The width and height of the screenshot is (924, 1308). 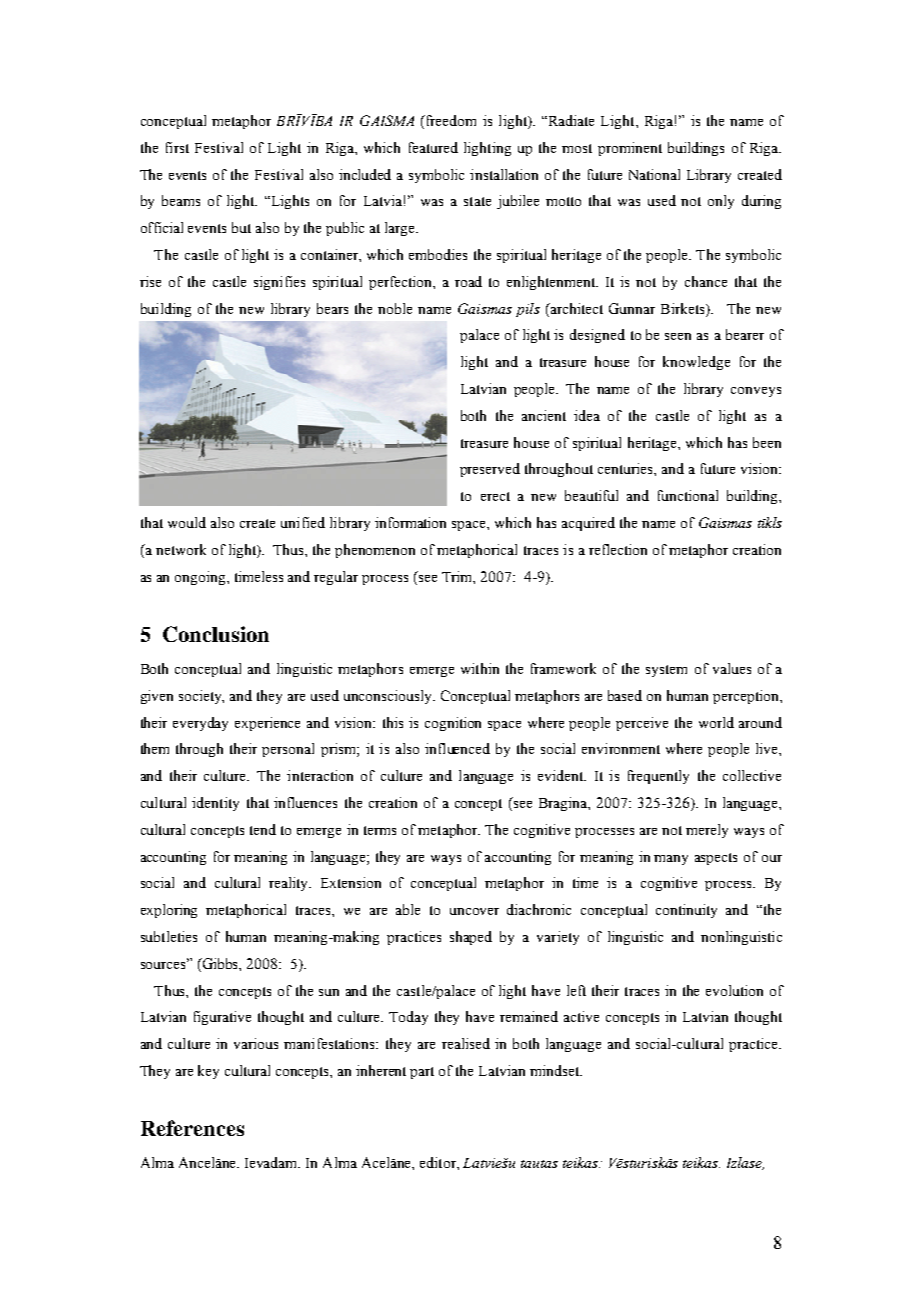 What do you see at coordinates (477, 201) in the screenshot?
I see `state` at bounding box center [477, 201].
